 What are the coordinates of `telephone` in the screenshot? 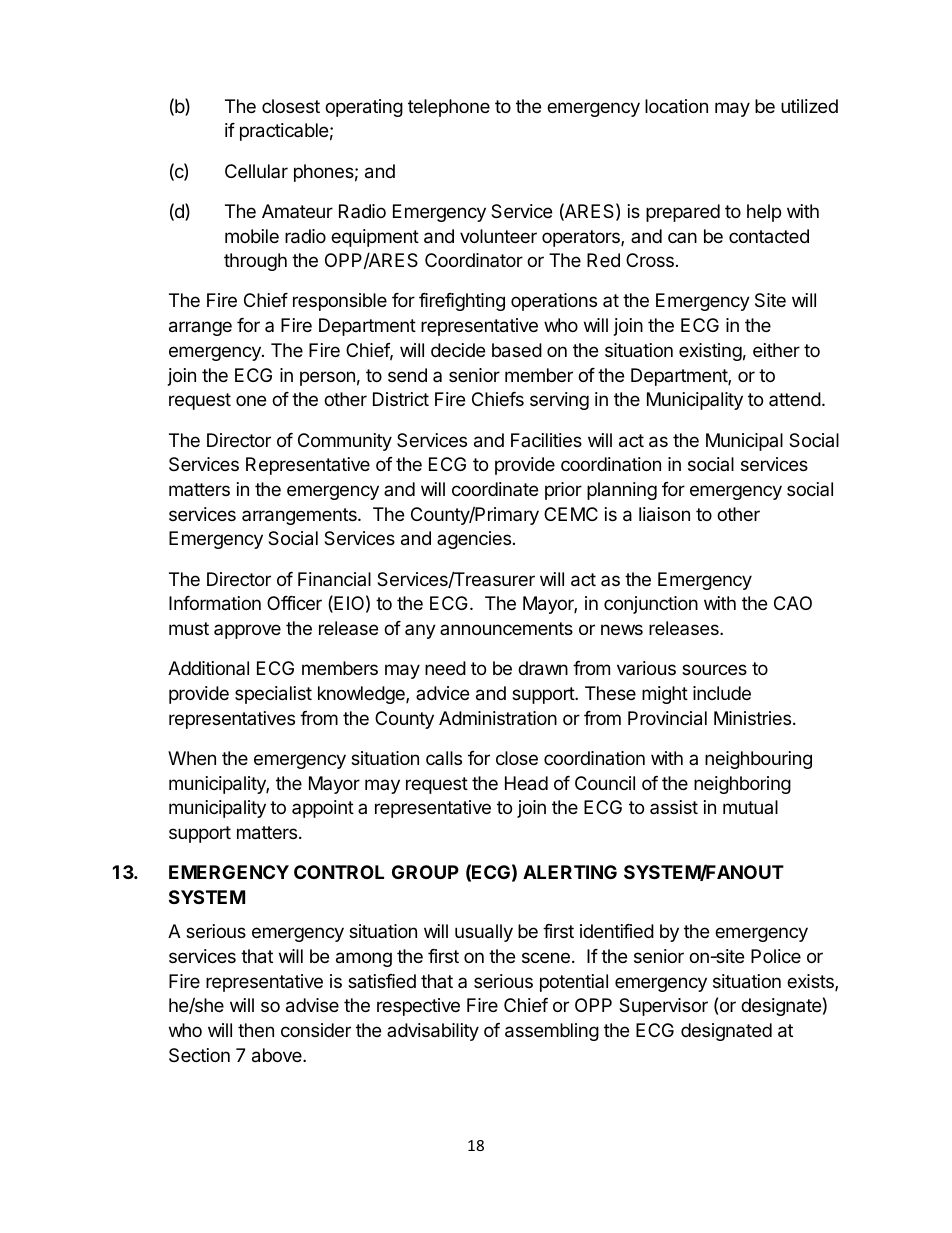 It's located at (449, 108).
